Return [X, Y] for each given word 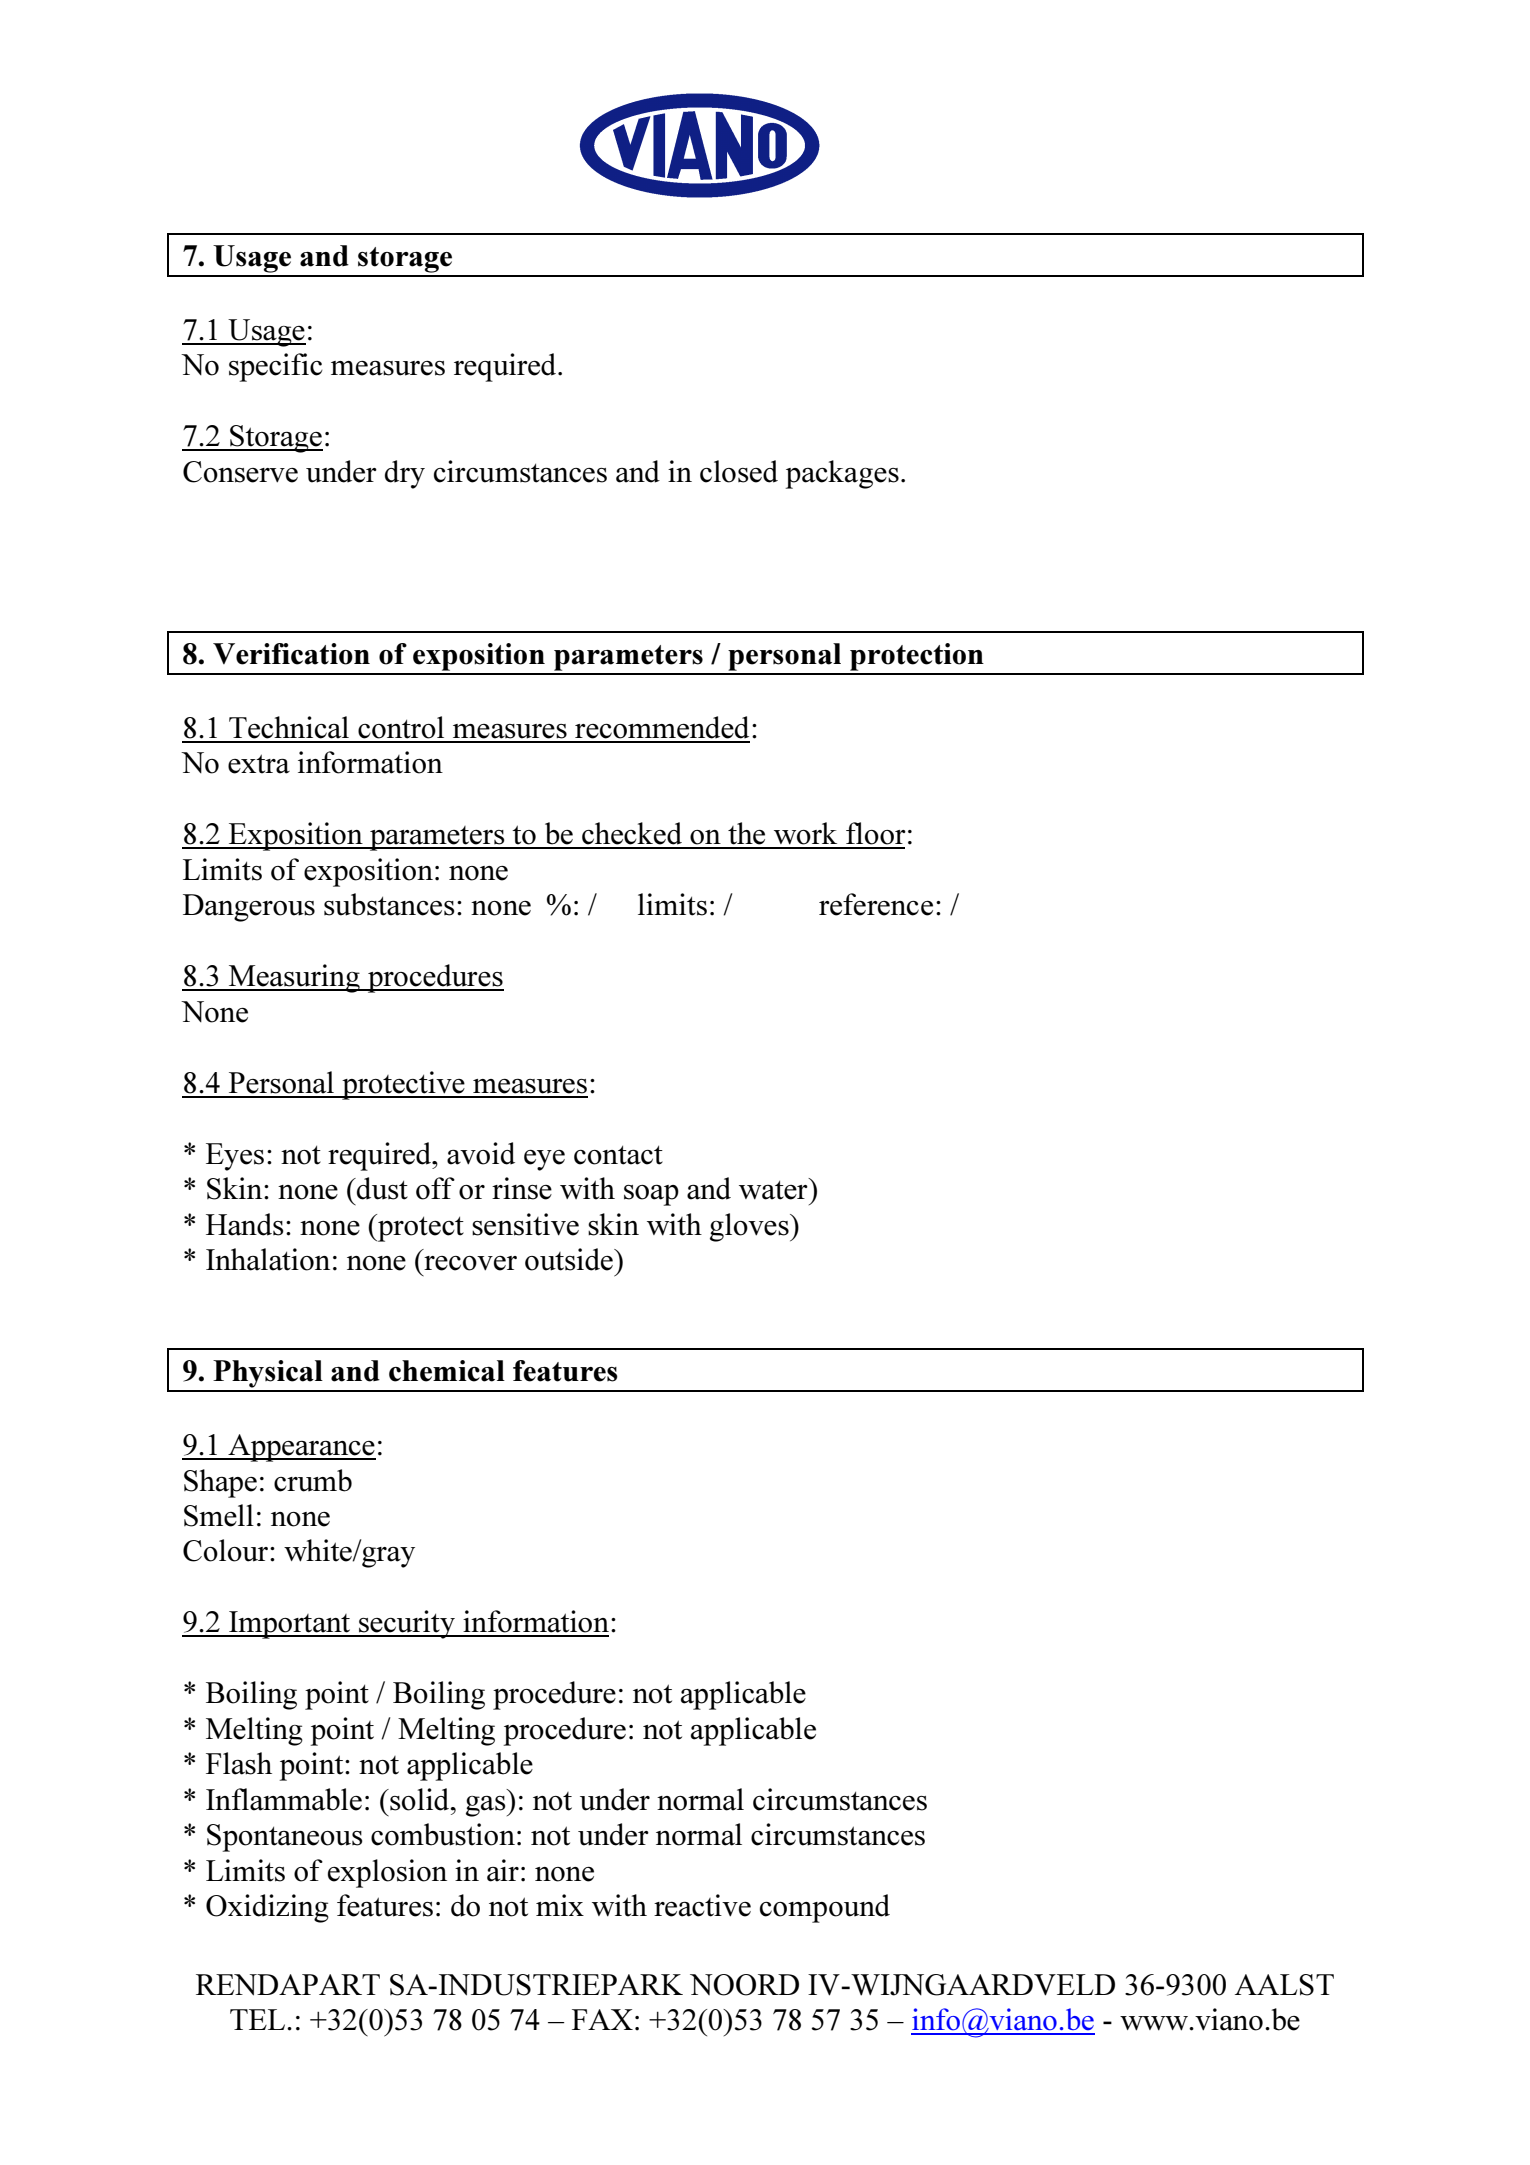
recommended [662, 727]
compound [825, 1908]
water [774, 1189]
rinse [522, 1188]
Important [290, 1625]
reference [876, 904]
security [407, 1624]
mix [560, 1905]
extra [259, 764]
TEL [259, 2019]
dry [405, 474]
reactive [702, 1905]
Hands [245, 1224]
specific [276, 367]
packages [842, 474]
